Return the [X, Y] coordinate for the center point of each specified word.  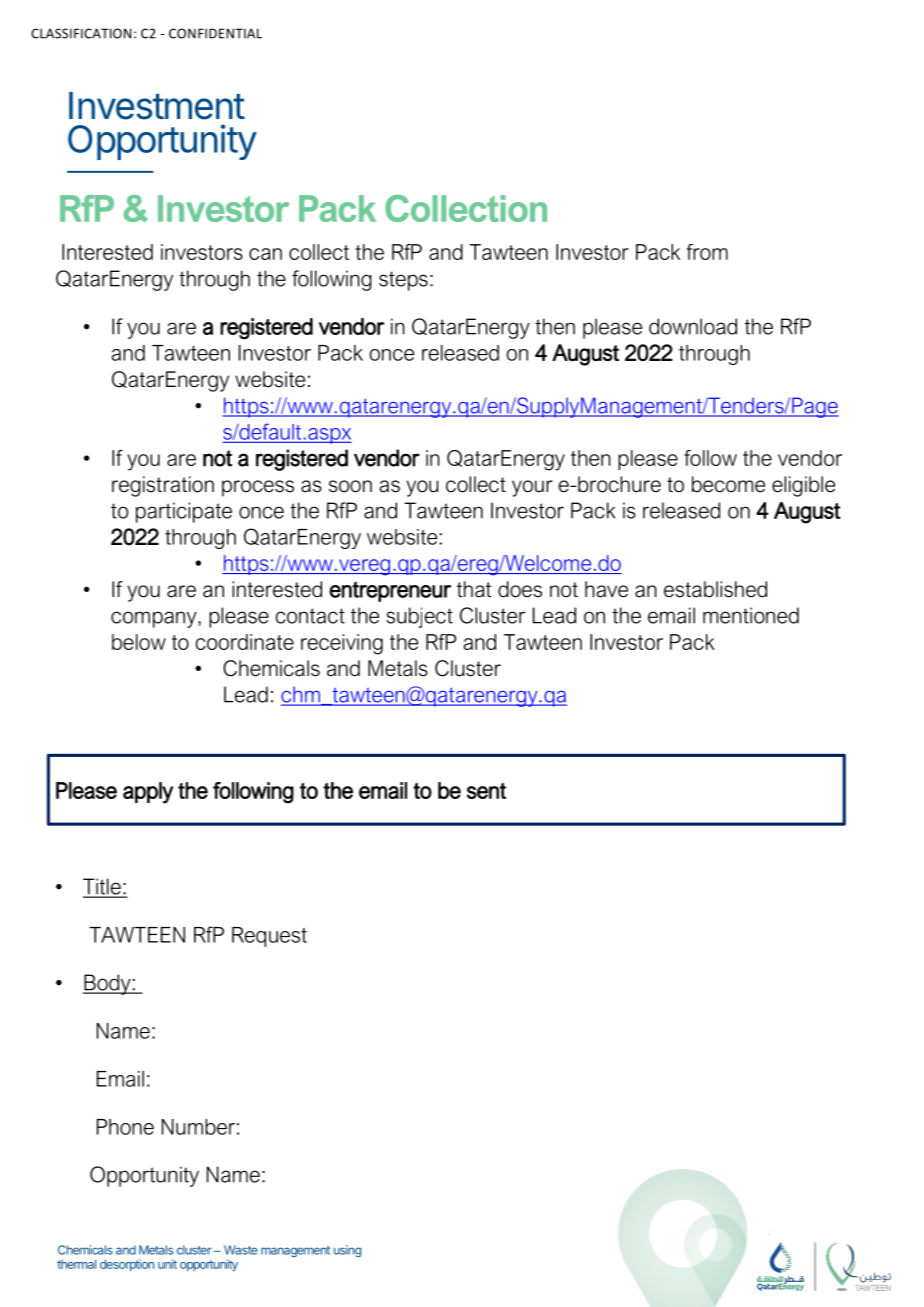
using [347, 1251]
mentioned [751, 615]
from [707, 252]
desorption [127, 1265]
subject [419, 617]
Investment [157, 106]
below [139, 642]
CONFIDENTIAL [215, 33]
